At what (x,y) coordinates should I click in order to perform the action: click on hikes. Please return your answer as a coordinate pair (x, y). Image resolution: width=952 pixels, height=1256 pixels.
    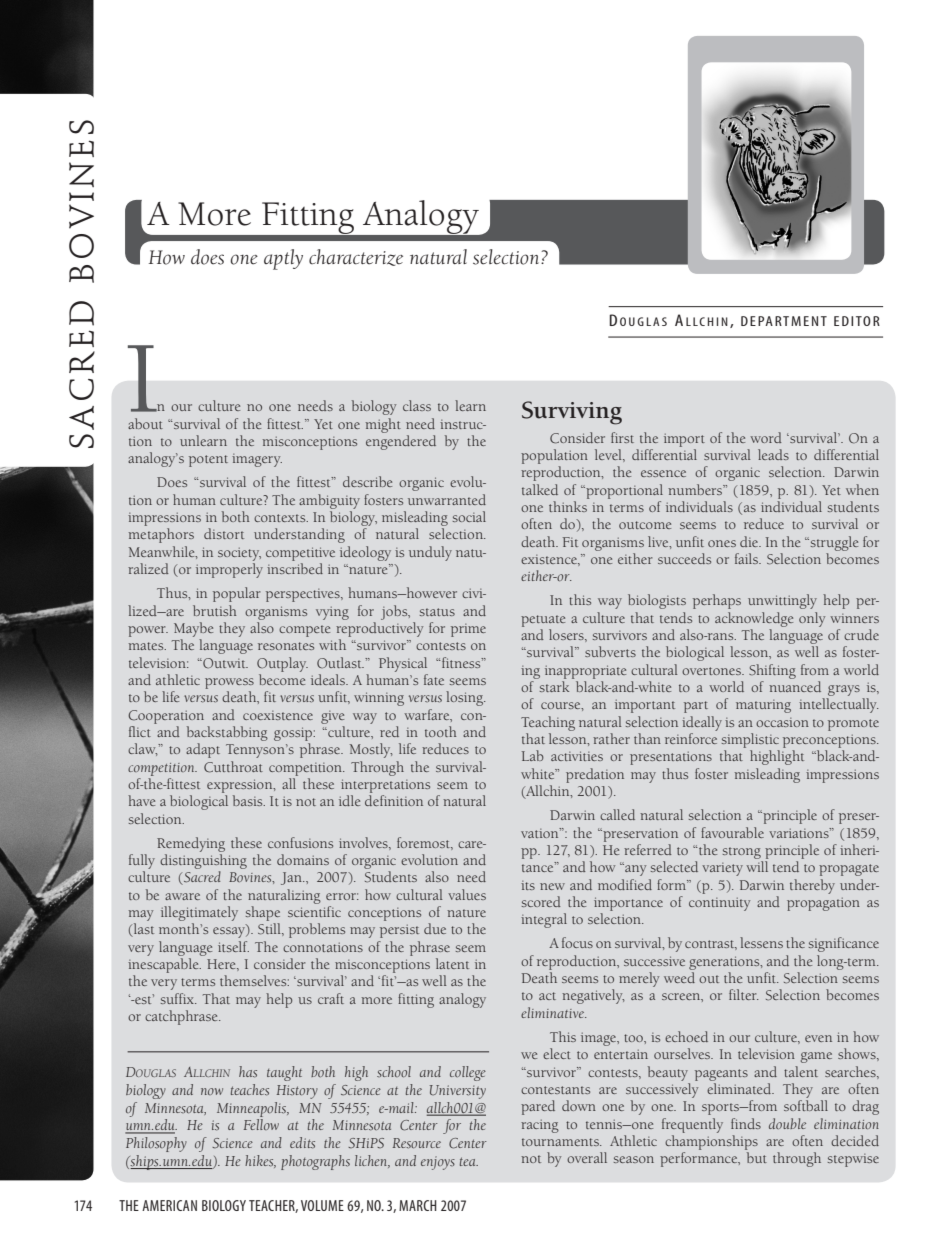
    Looking at the image, I should click on (260, 1161).
